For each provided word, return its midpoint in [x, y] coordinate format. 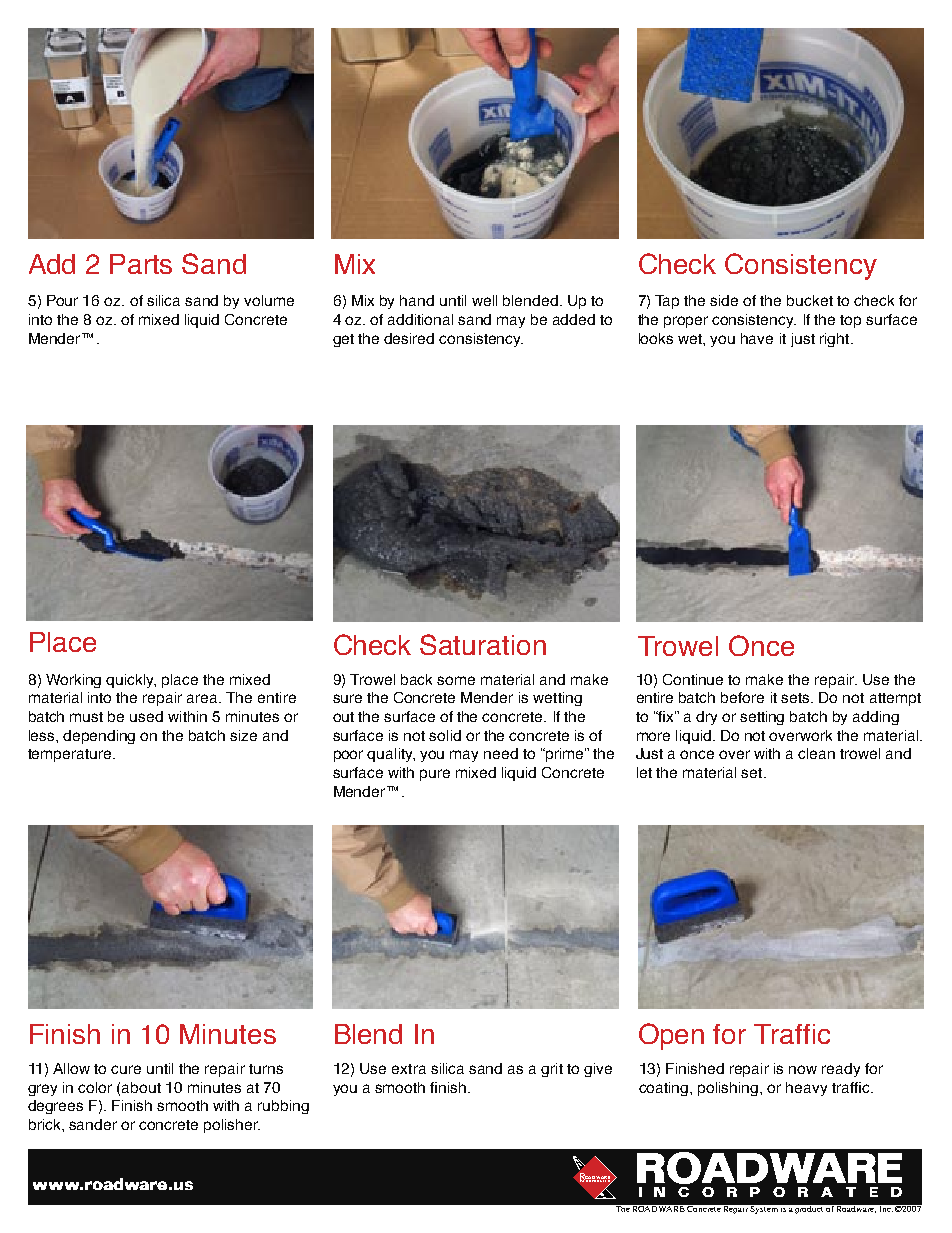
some [456, 680]
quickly [131, 681]
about [141, 1087]
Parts [141, 264]
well [484, 300]
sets [796, 698]
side [724, 300]
